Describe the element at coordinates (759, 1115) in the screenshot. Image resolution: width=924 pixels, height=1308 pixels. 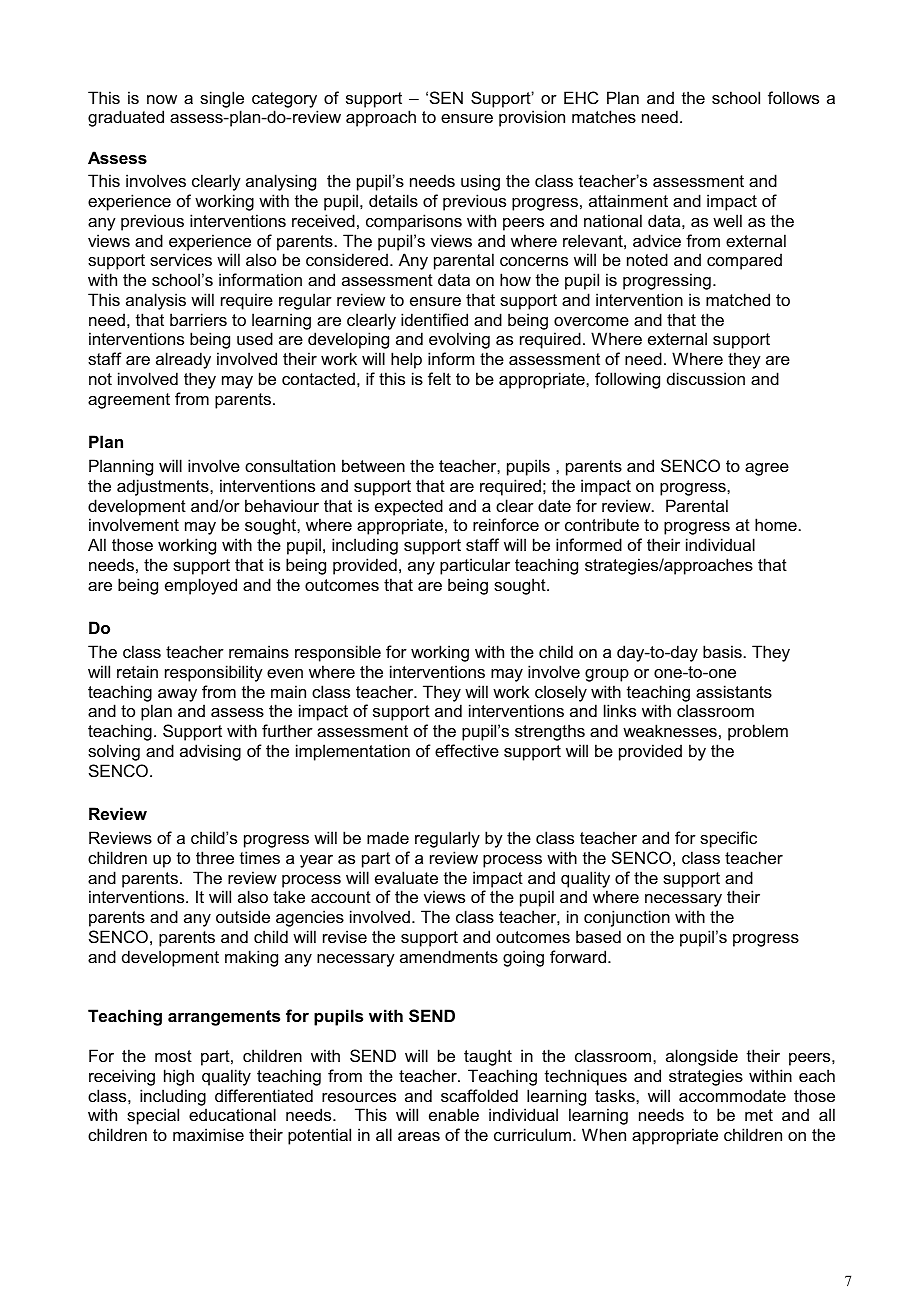
I see `met` at that location.
